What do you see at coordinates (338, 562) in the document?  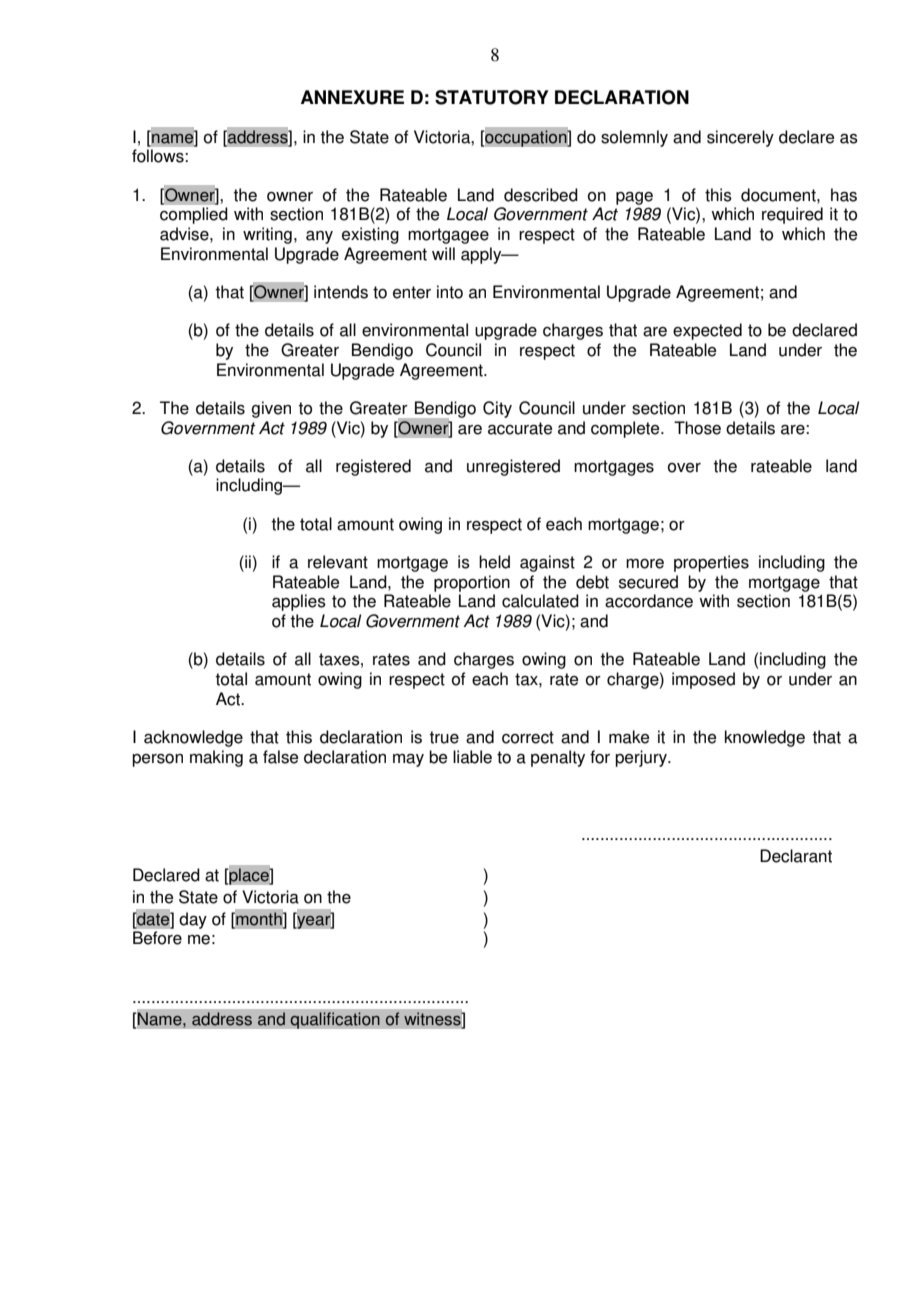 I see `relevant` at bounding box center [338, 562].
